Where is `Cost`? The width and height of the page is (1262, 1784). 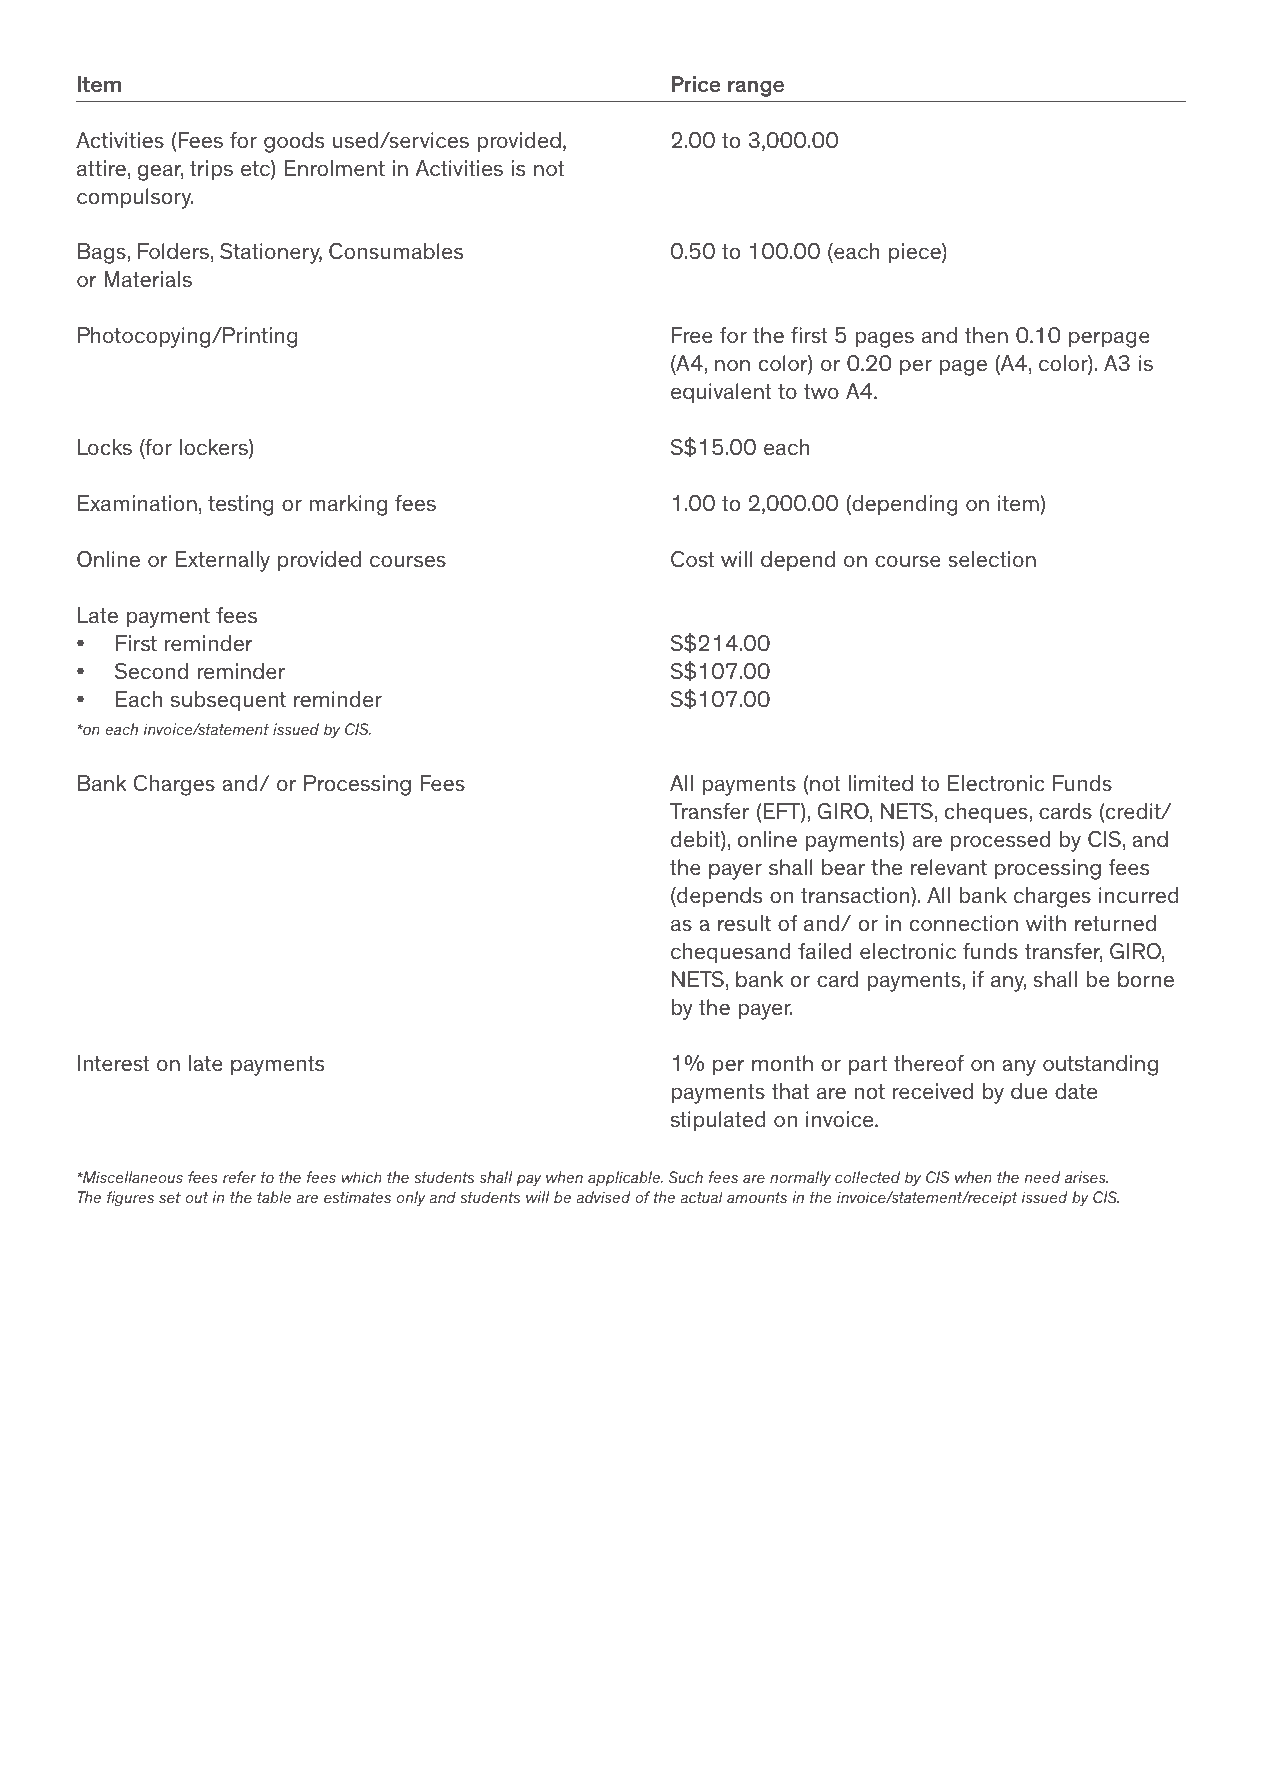
Cost is located at coordinates (692, 559).
